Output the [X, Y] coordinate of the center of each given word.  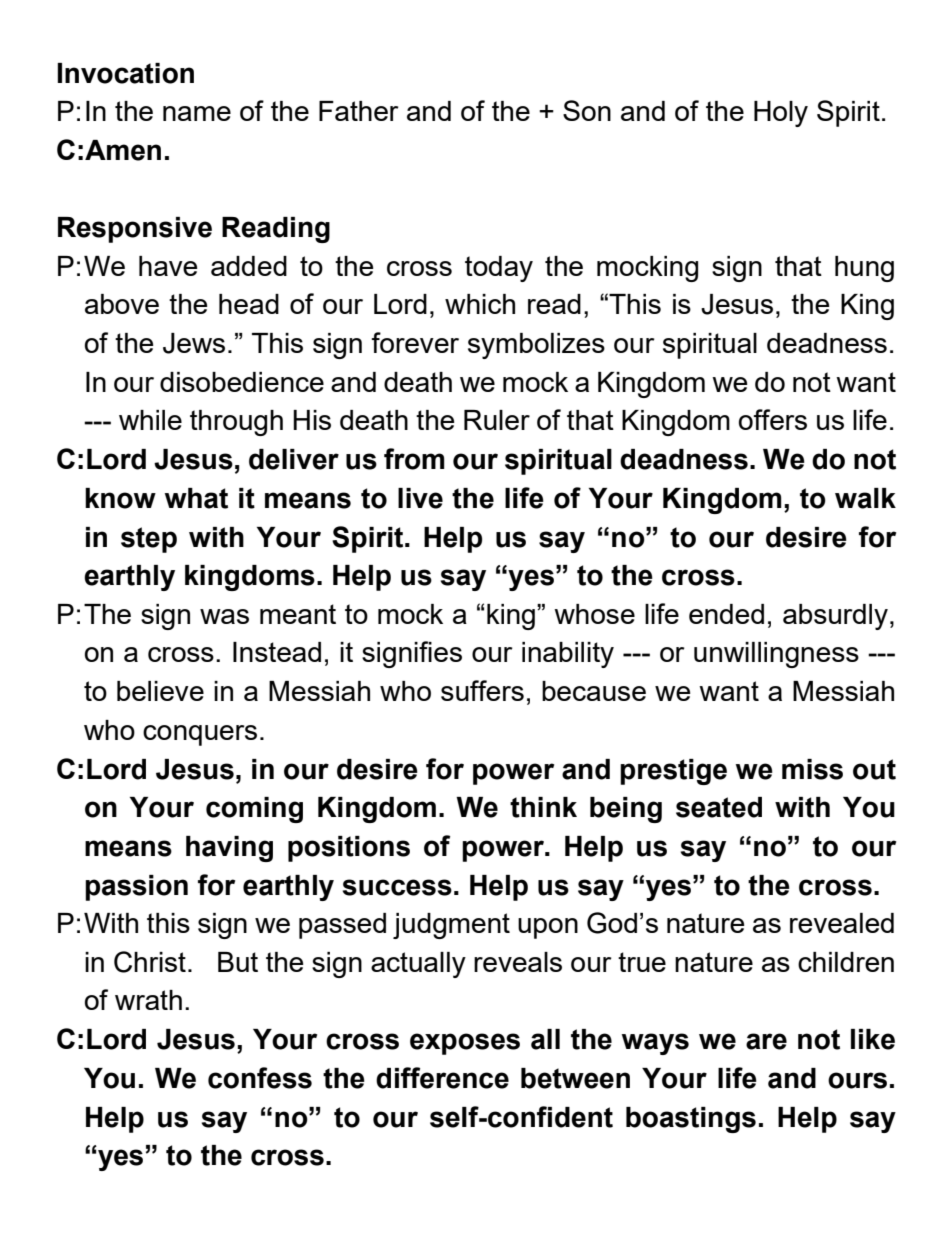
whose [594, 614]
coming [254, 810]
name [197, 113]
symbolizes [536, 346]
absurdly [835, 617]
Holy [781, 114]
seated [719, 807]
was [224, 616]
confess [260, 1078]
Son [587, 110]
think [543, 807]
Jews [194, 343]
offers [773, 419]
